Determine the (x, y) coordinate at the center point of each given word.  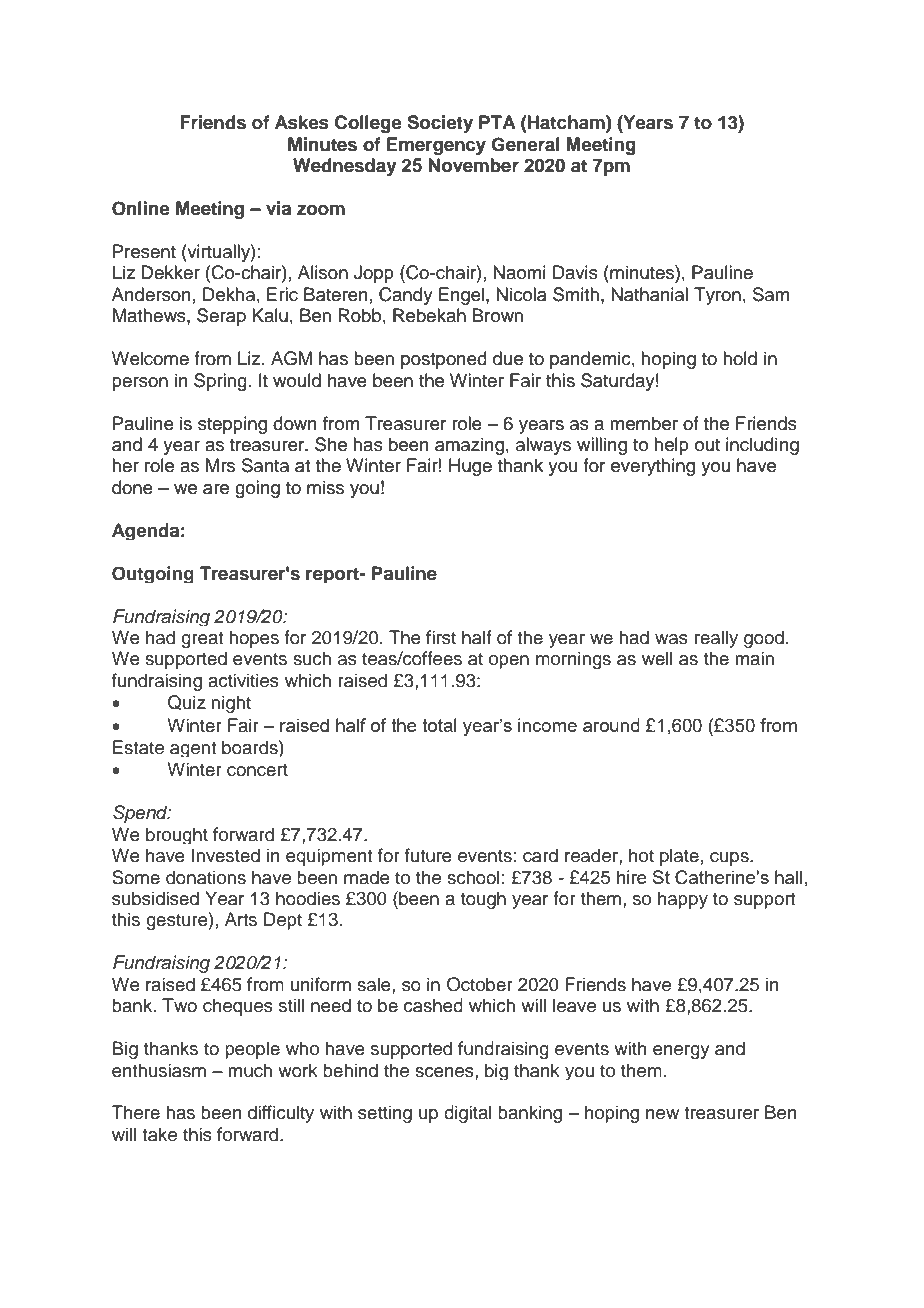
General (525, 144)
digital (468, 1114)
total (439, 725)
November (474, 165)
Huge (470, 467)
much (250, 1070)
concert (257, 770)
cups (730, 859)
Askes (302, 122)
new (662, 1114)
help (671, 446)
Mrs (220, 465)
